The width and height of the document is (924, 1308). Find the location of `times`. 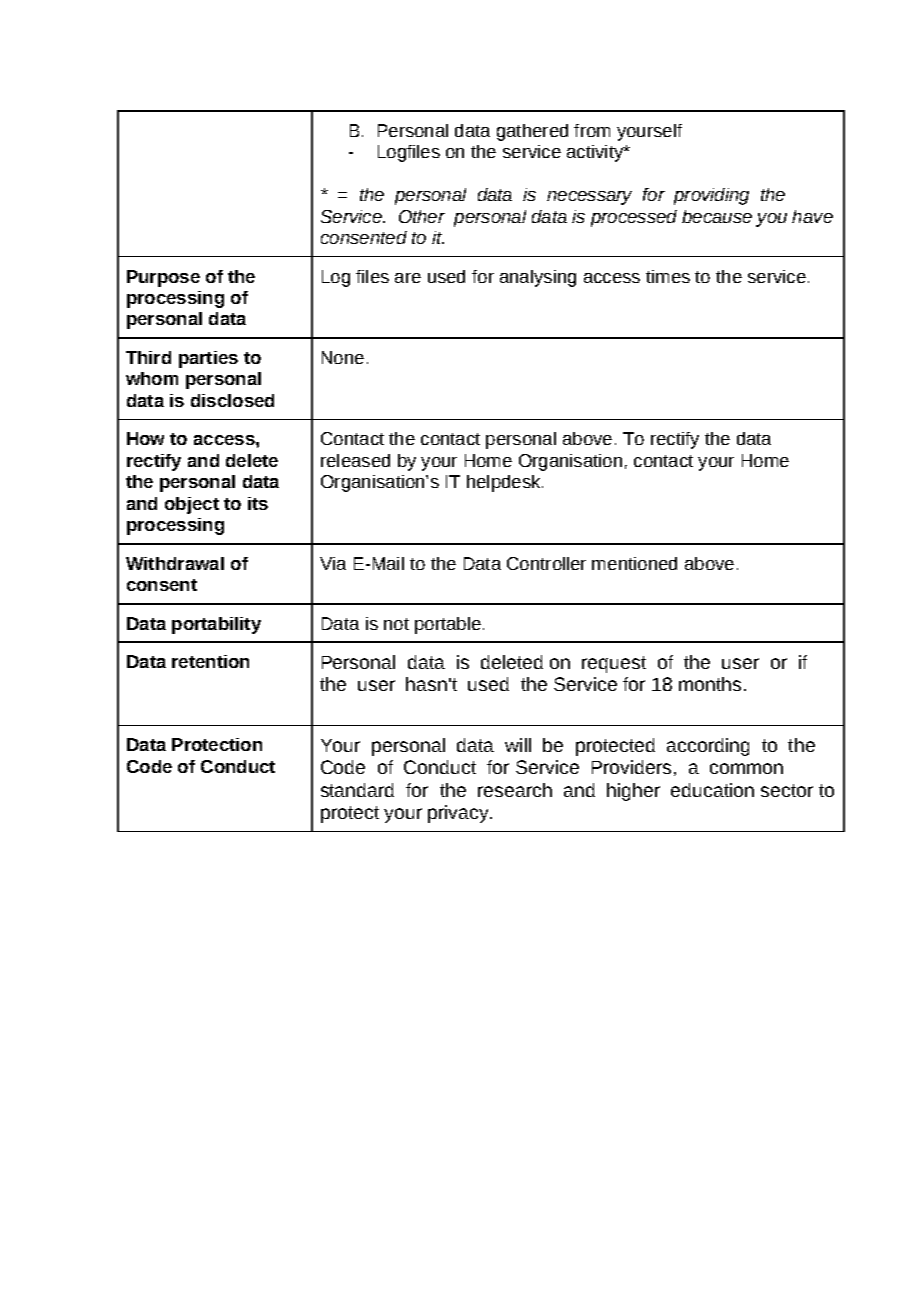

times is located at coordinates (668, 276).
